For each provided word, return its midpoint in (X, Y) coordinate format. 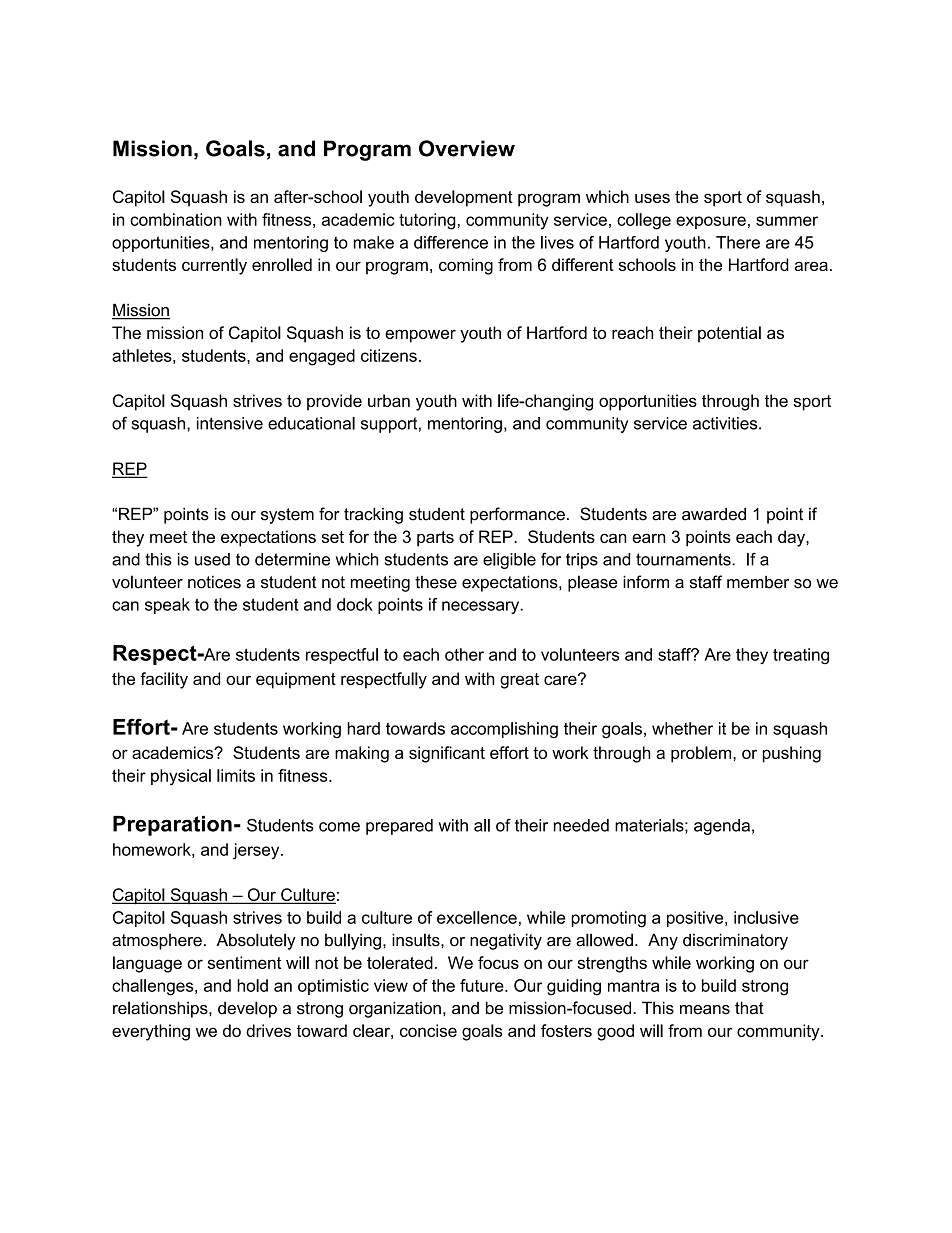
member (758, 582)
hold (252, 985)
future (483, 985)
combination (176, 219)
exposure (711, 222)
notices (214, 582)
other (464, 654)
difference (451, 242)
